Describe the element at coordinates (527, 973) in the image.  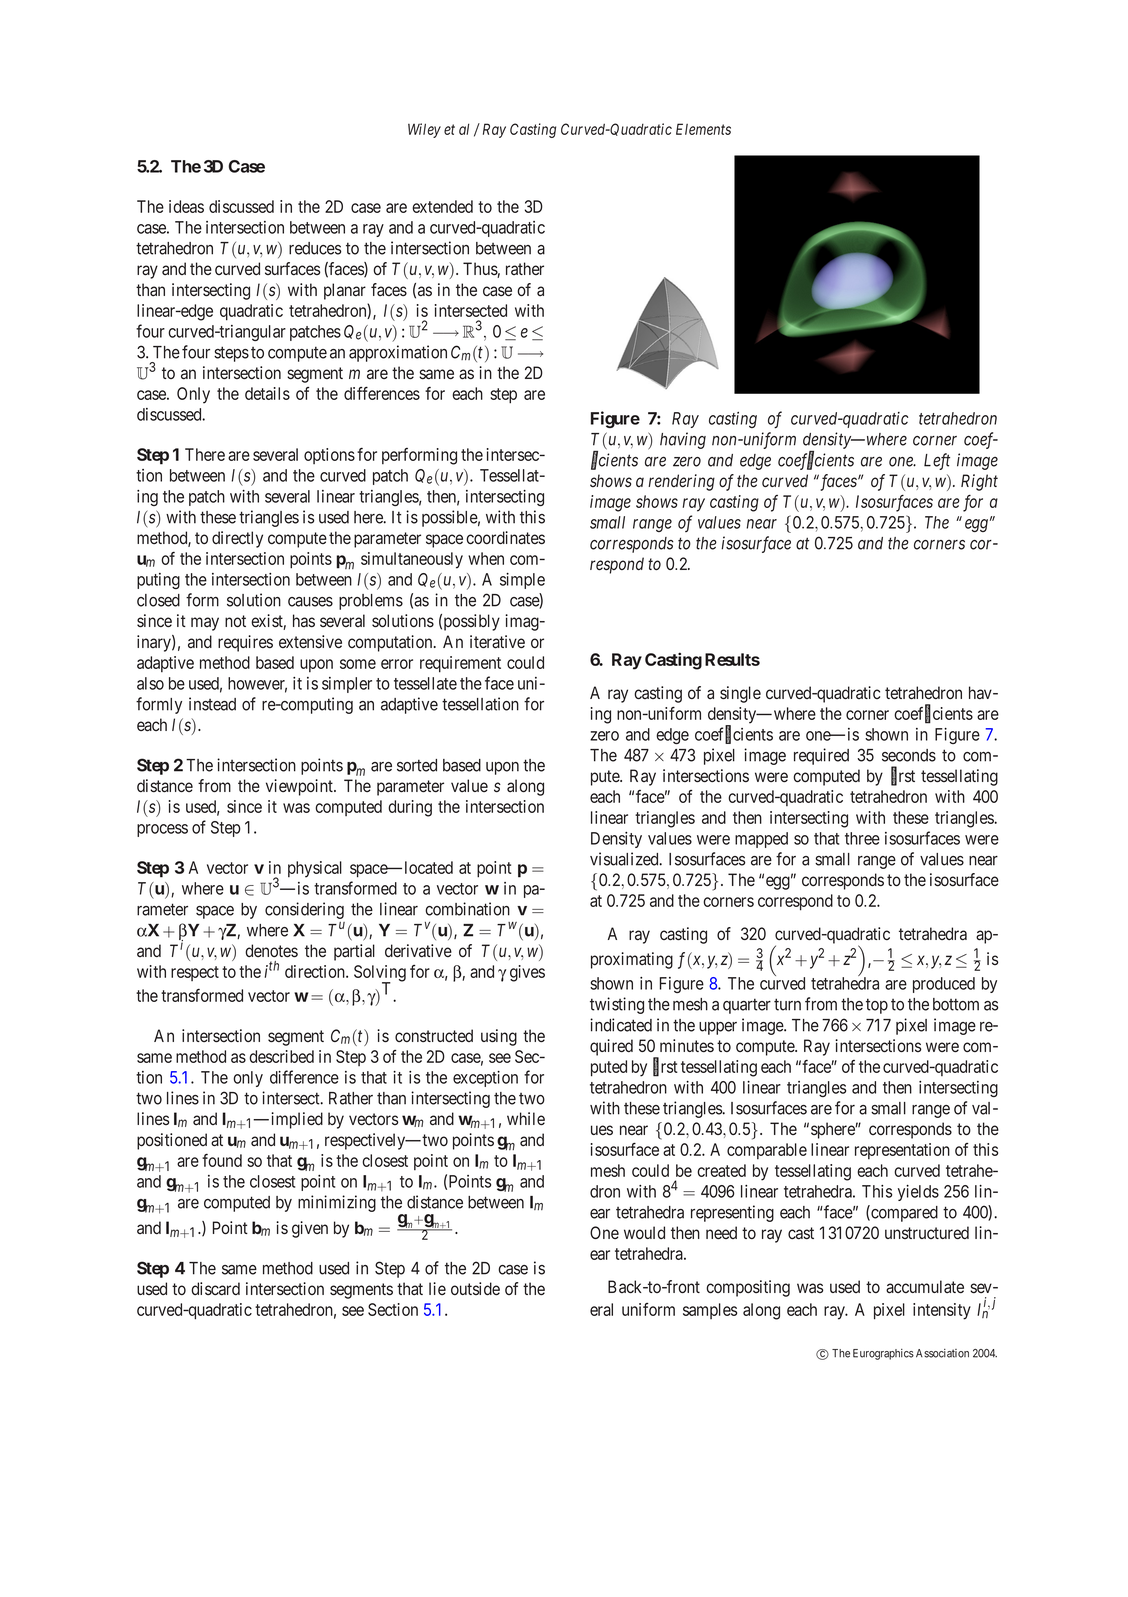
I see `gives` at that location.
